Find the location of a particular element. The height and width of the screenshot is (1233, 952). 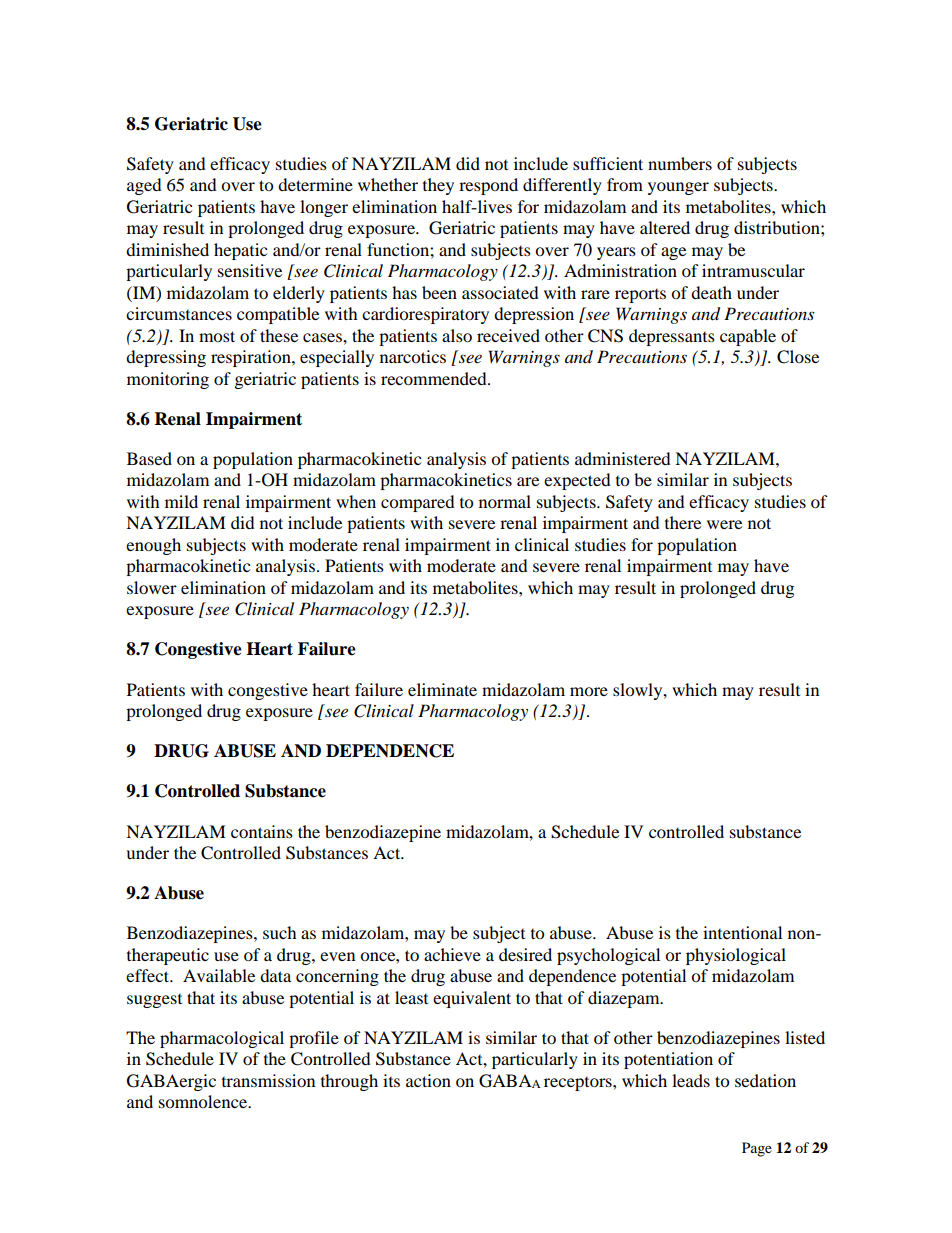

transmission is located at coordinates (268, 1080).
